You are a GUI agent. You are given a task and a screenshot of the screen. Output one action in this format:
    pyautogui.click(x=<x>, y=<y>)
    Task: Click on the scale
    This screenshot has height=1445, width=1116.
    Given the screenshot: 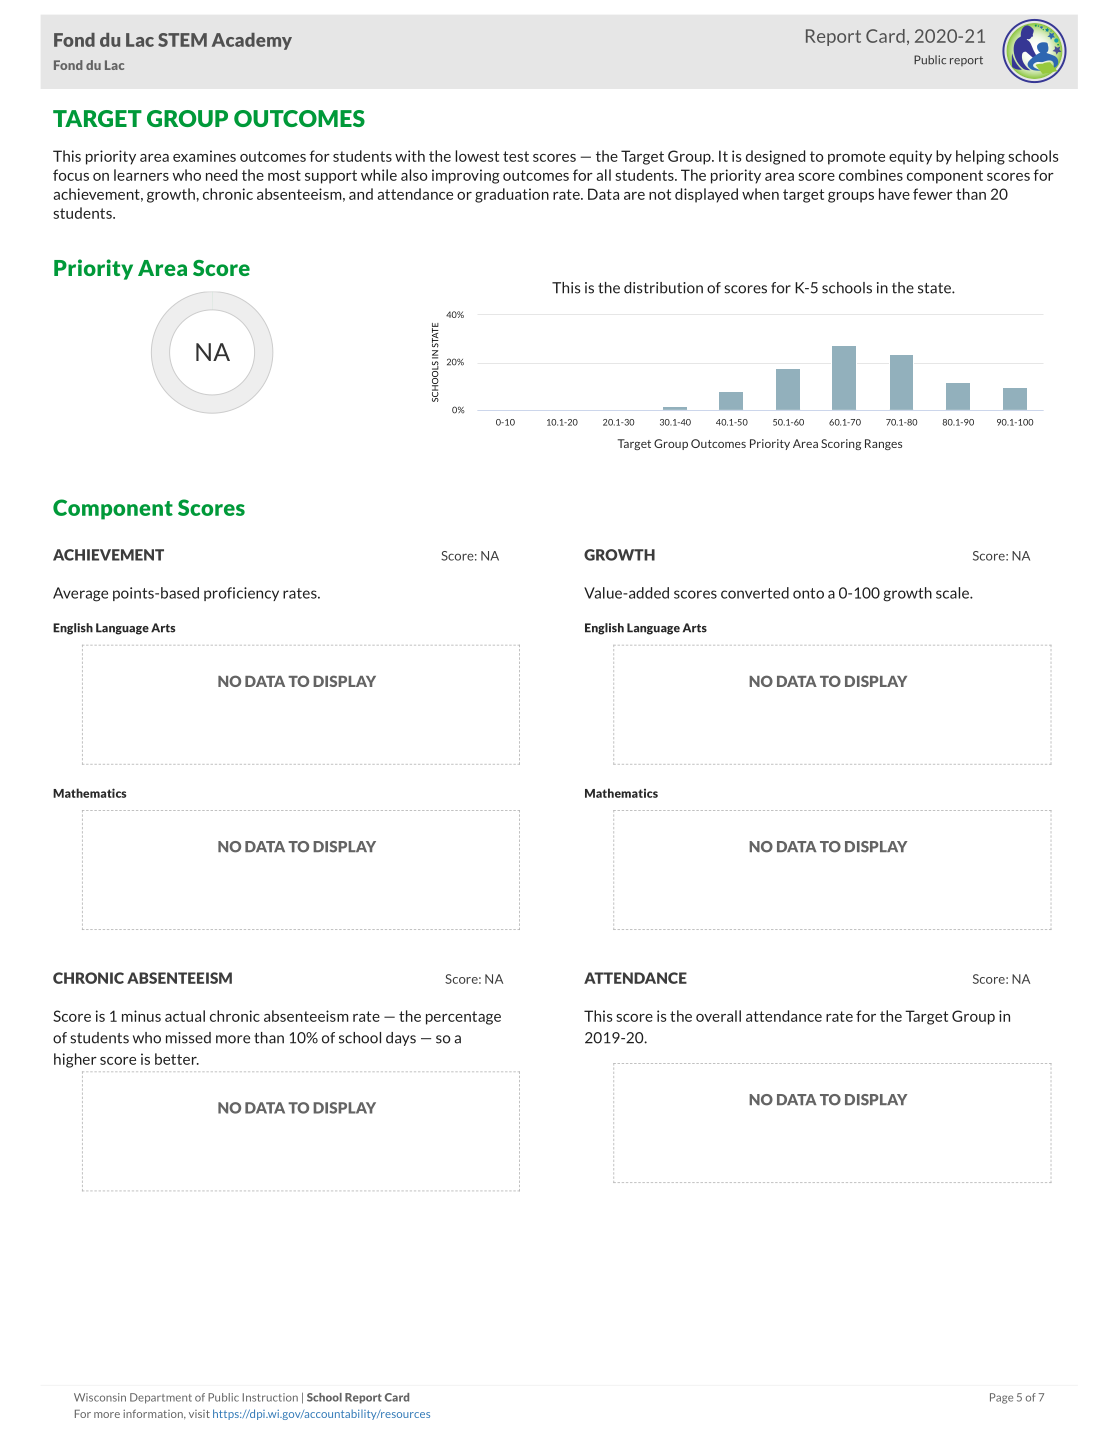 What is the action you would take?
    pyautogui.click(x=953, y=593)
